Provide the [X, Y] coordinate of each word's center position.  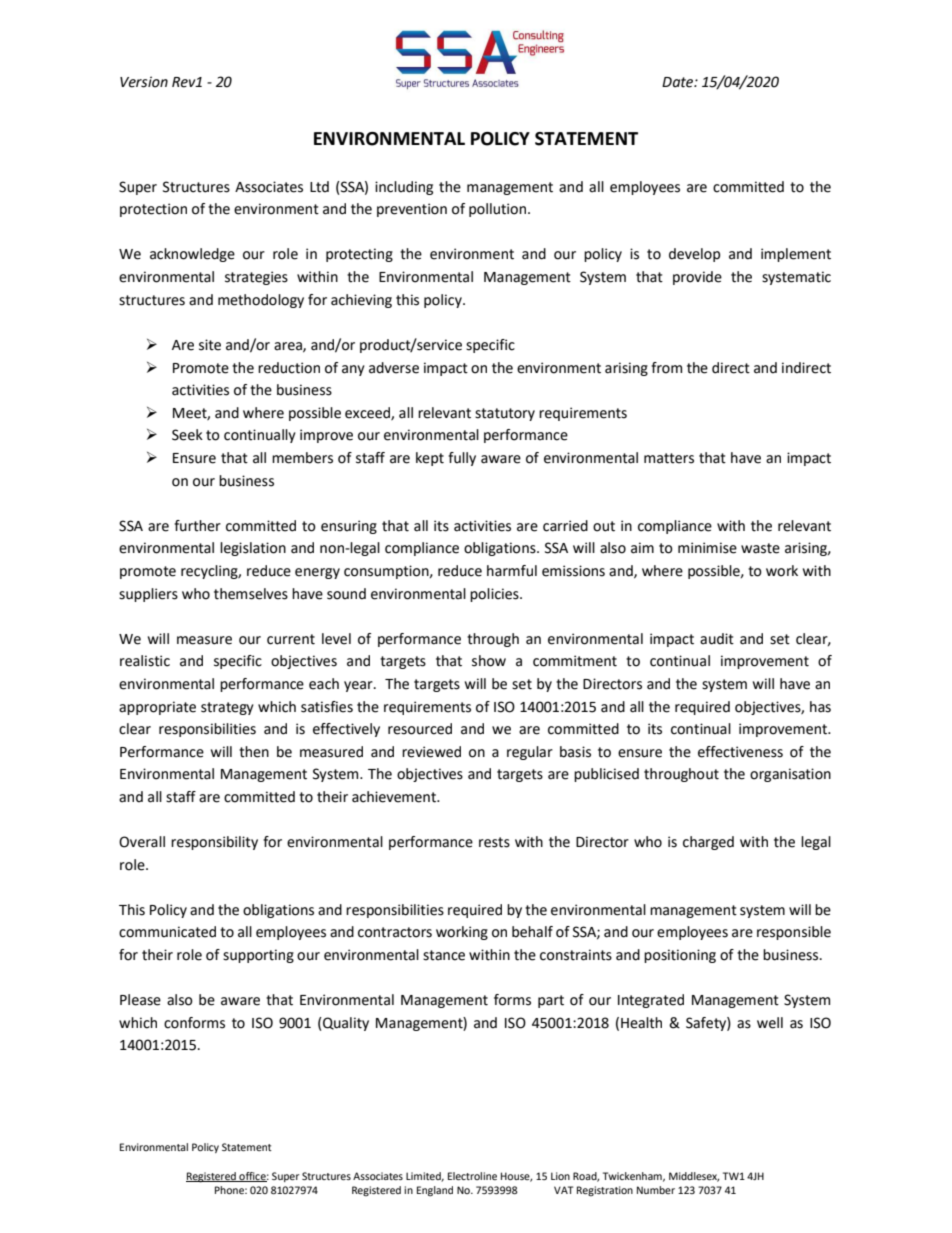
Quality [345, 1024]
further [197, 526]
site [210, 345]
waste [760, 548]
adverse [394, 368]
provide [697, 278]
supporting [258, 956]
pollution [497, 210]
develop [694, 255]
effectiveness [740, 752]
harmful [512, 571]
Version [144, 82]
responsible [794, 933]
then [254, 752]
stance [444, 955]
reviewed [431, 752]
